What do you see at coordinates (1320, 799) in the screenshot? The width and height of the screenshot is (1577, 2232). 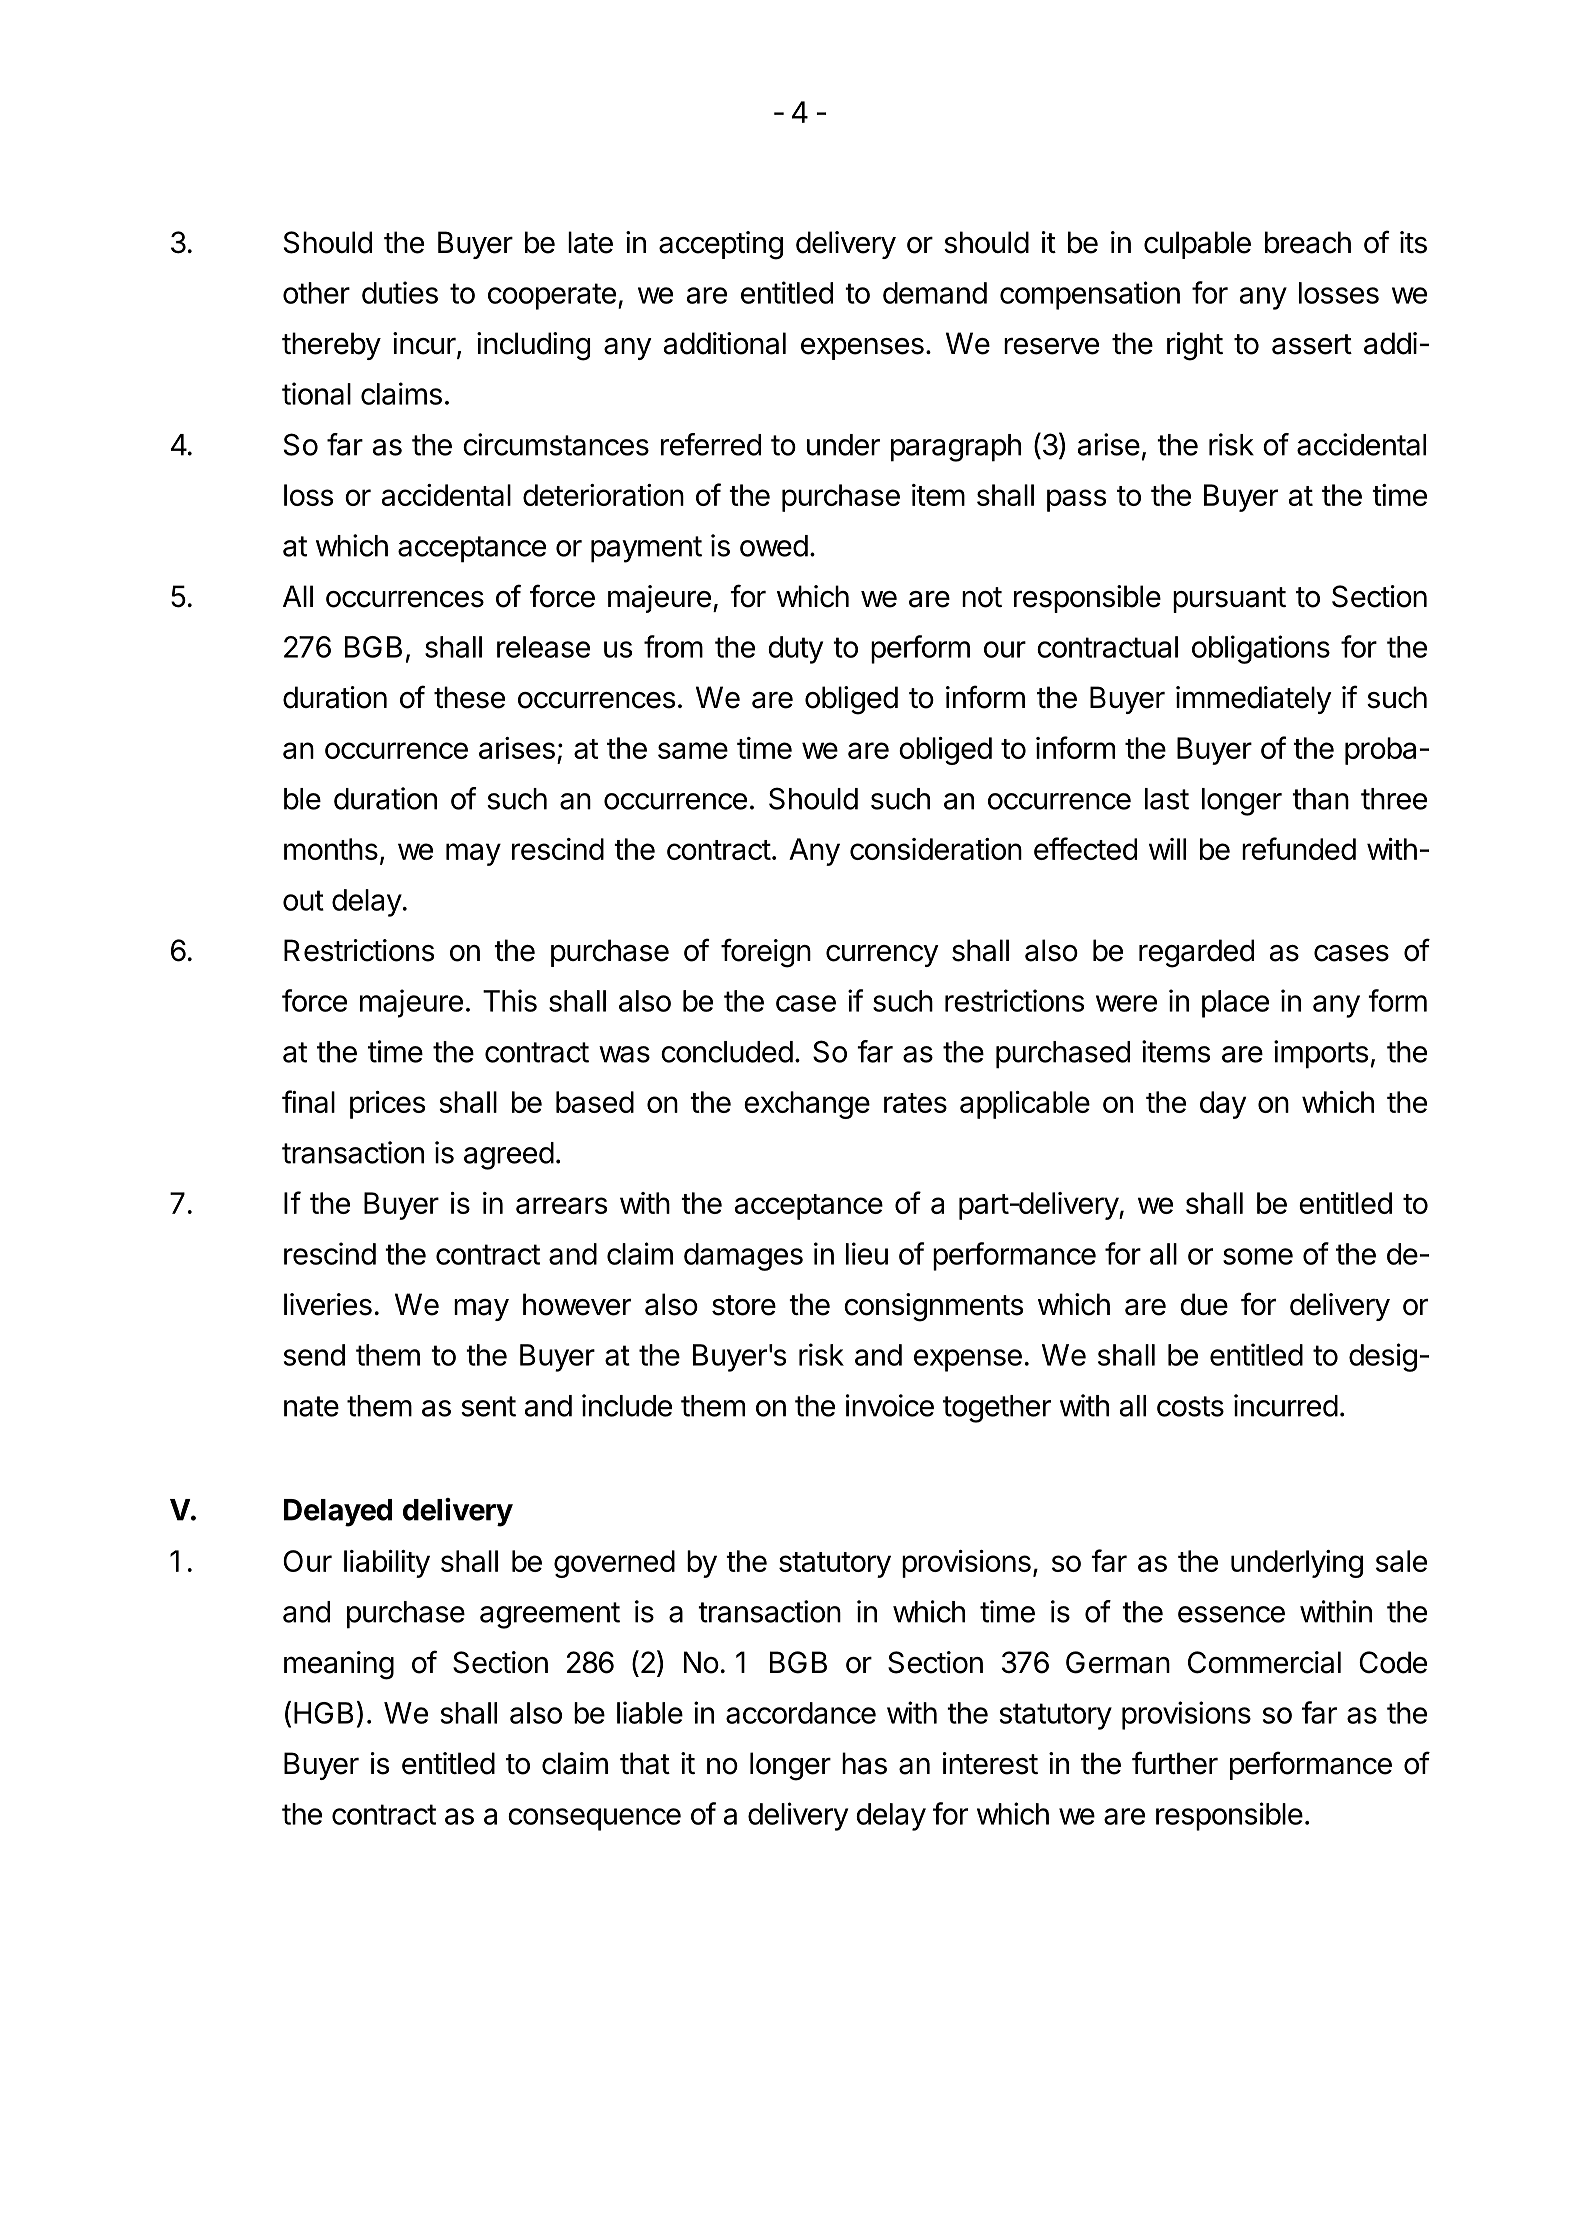 I see `than` at bounding box center [1320, 799].
